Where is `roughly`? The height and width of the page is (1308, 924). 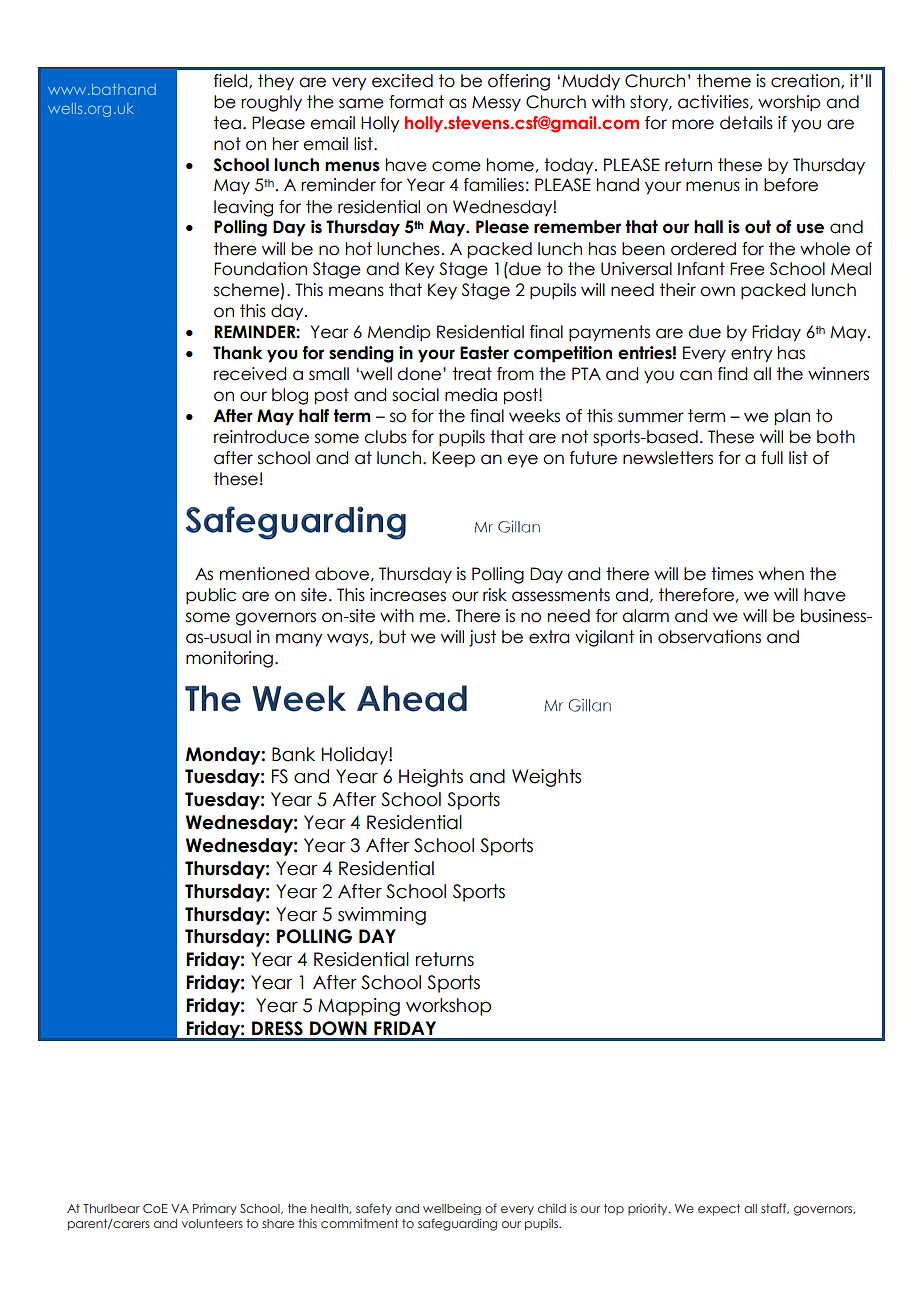
roughly is located at coordinates (271, 103).
